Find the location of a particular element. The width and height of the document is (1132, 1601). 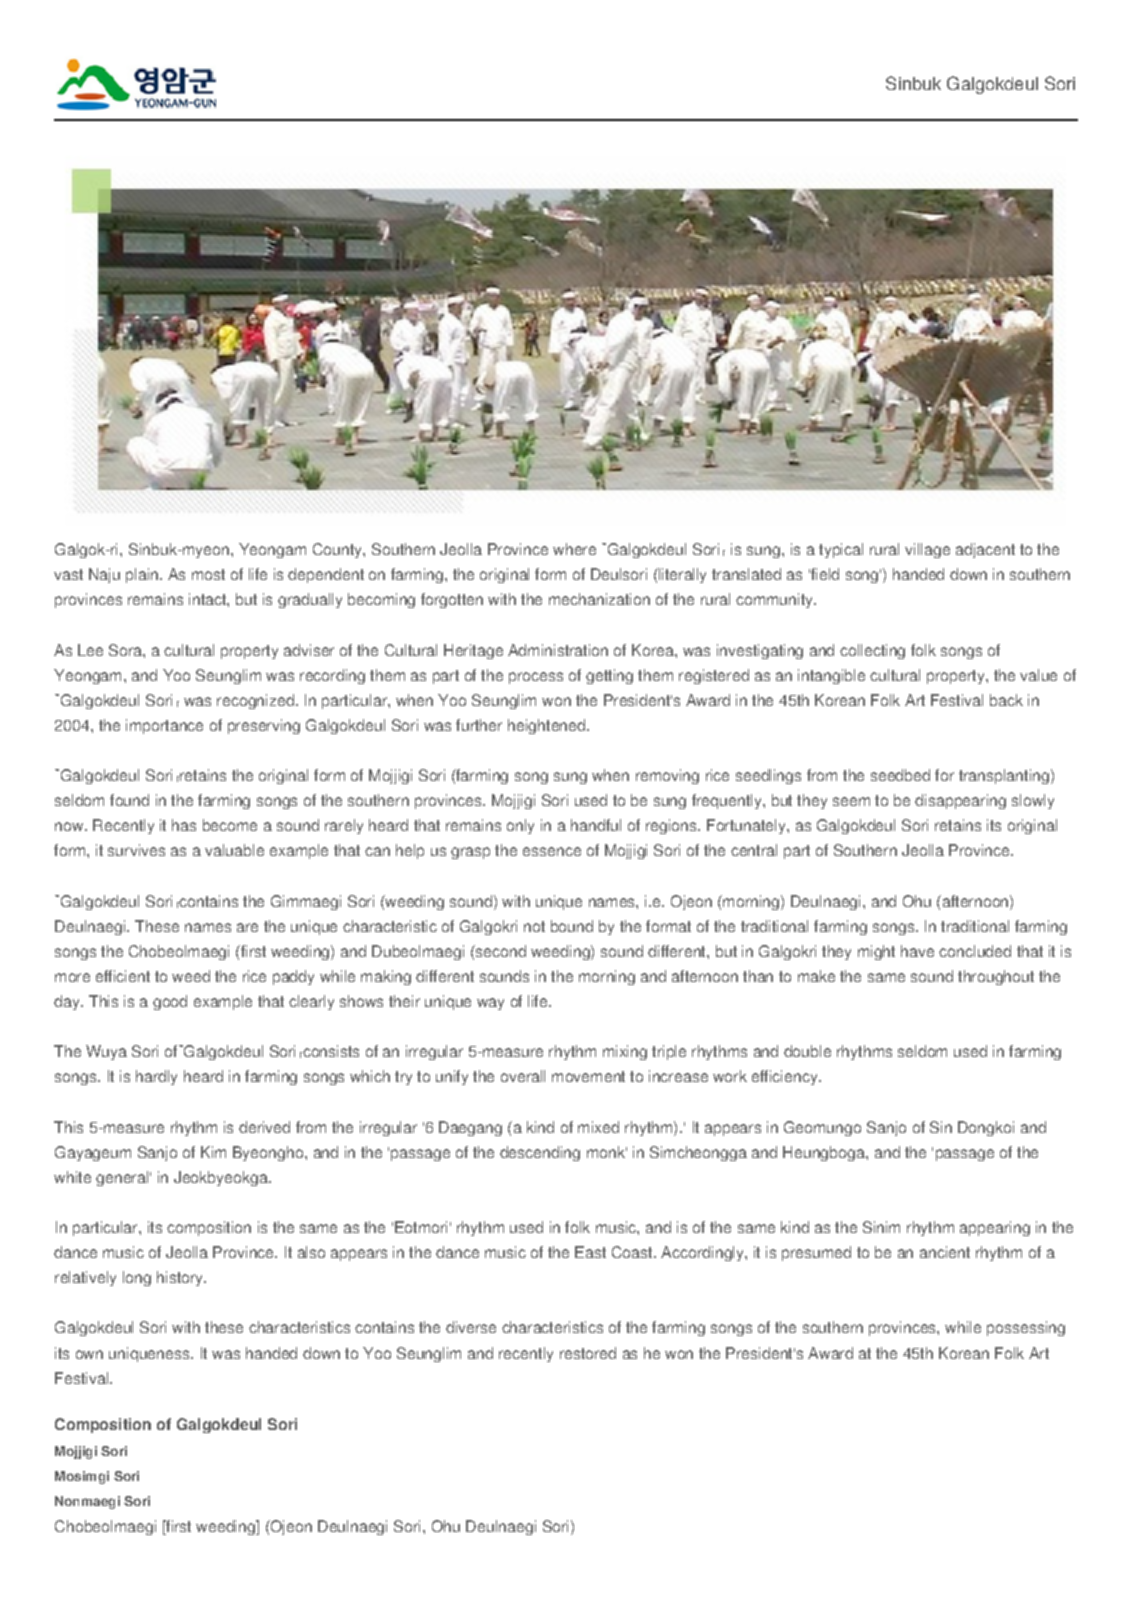

have is located at coordinates (917, 951).
